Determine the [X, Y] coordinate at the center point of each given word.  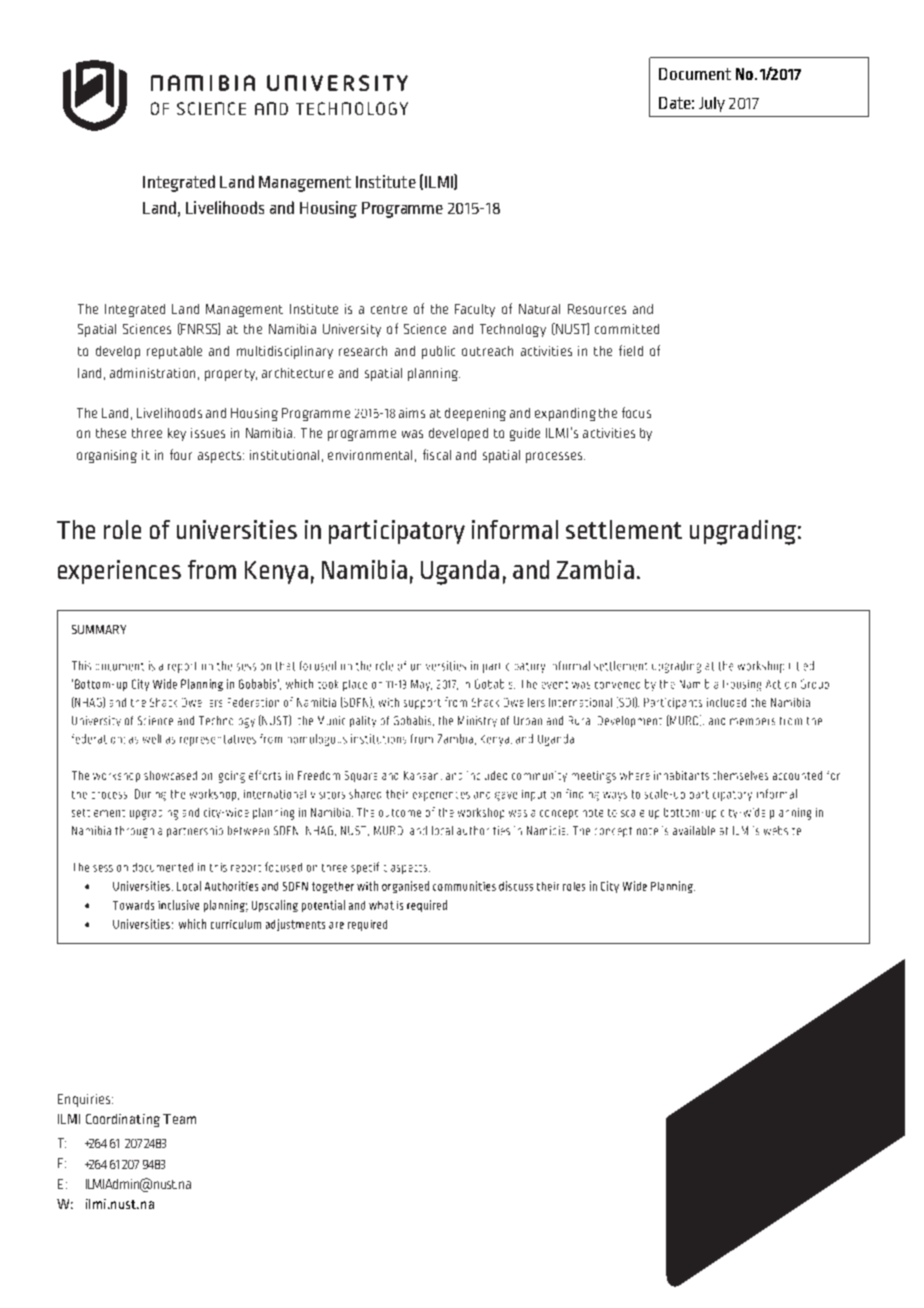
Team [179, 1119]
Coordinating [123, 1120]
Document [695, 74]
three [147, 433]
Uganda [460, 572]
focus [636, 412]
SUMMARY [99, 629]
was [412, 434]
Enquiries [85, 1100]
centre [389, 309]
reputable [174, 352]
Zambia [595, 569]
